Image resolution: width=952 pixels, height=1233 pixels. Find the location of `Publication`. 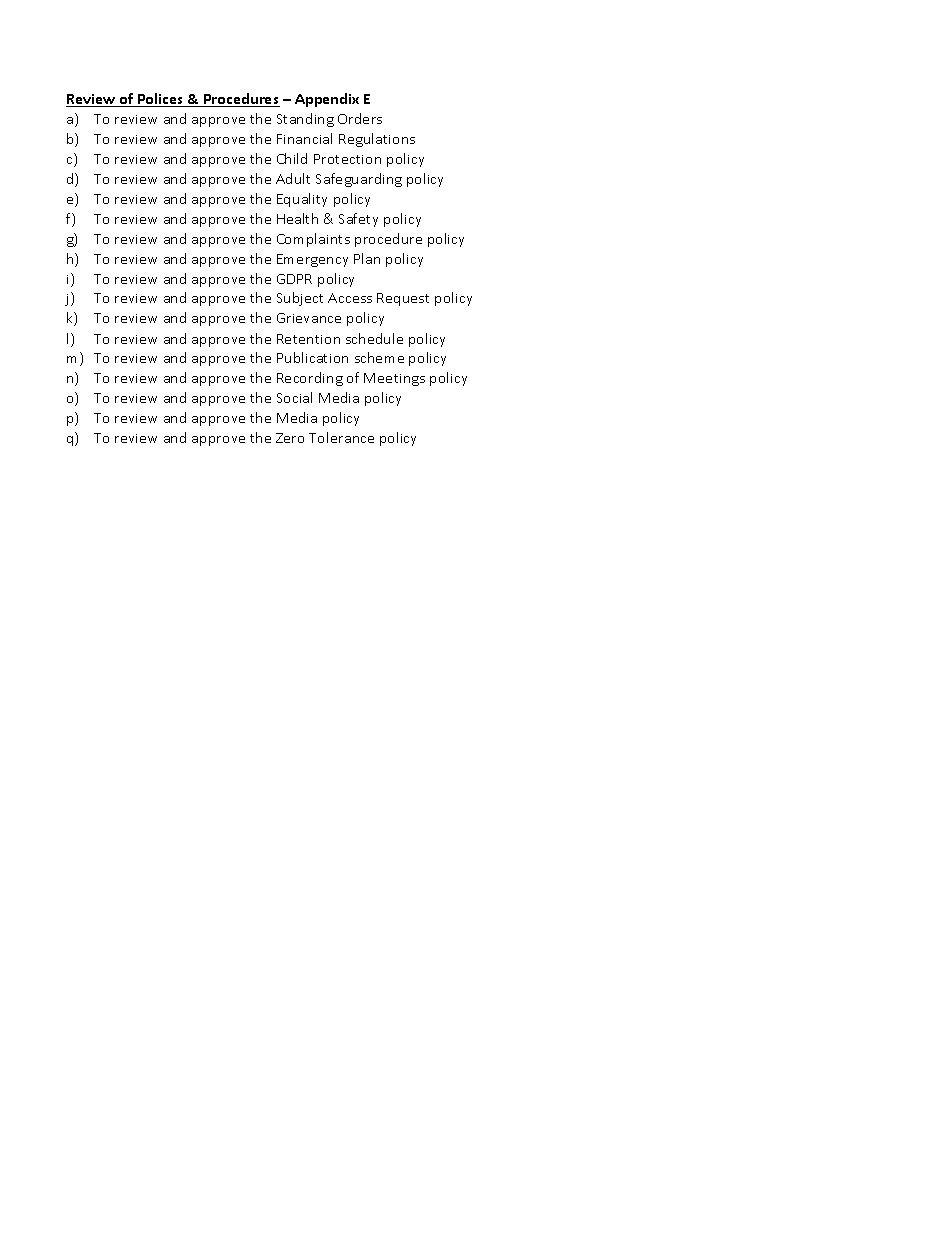

Publication is located at coordinates (312, 357).
